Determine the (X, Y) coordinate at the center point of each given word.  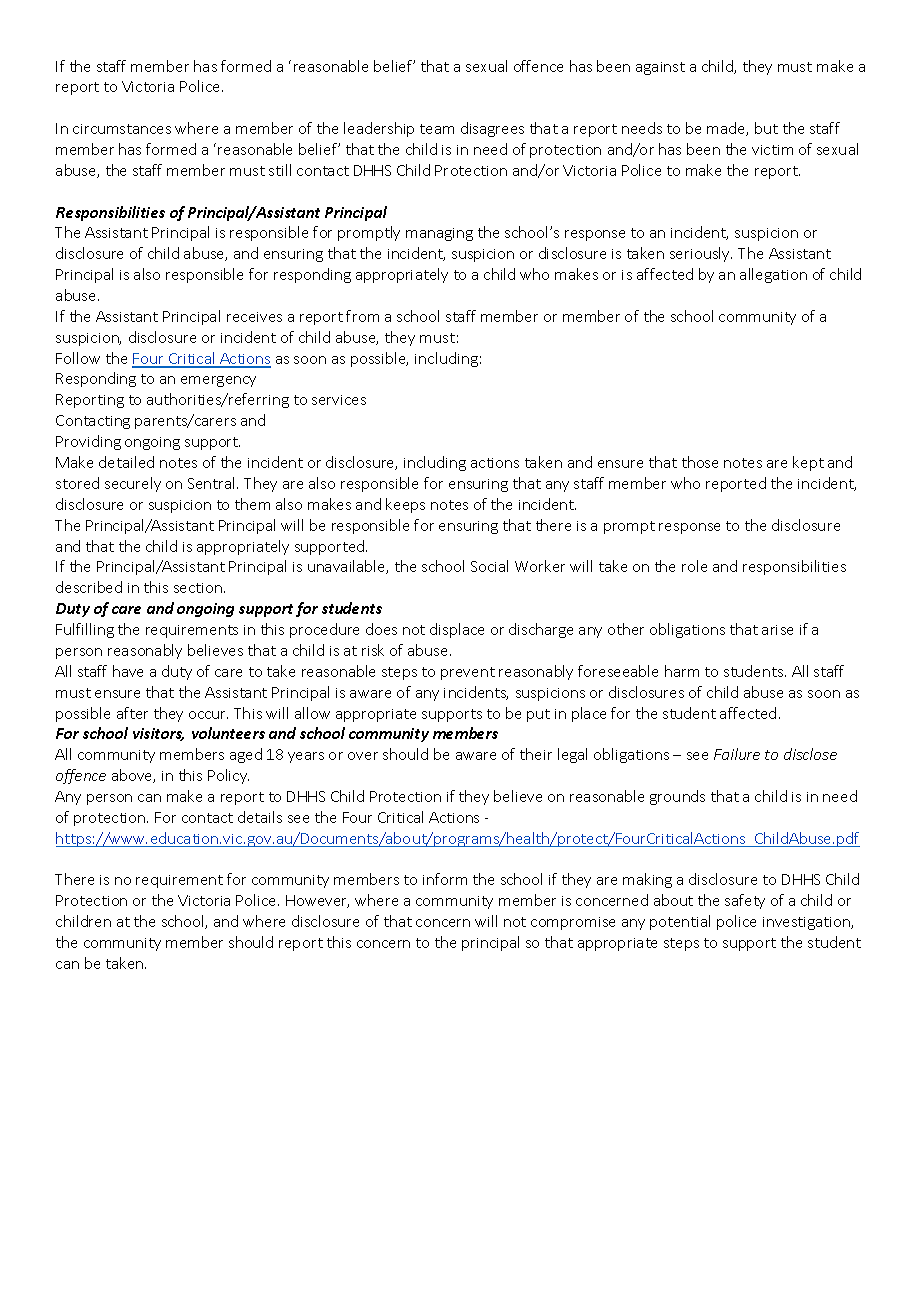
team (437, 129)
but (766, 128)
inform (445, 879)
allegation (773, 275)
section (198, 588)
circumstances (122, 129)
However (317, 901)
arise (777, 630)
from (362, 316)
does (381, 629)
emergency (218, 381)
